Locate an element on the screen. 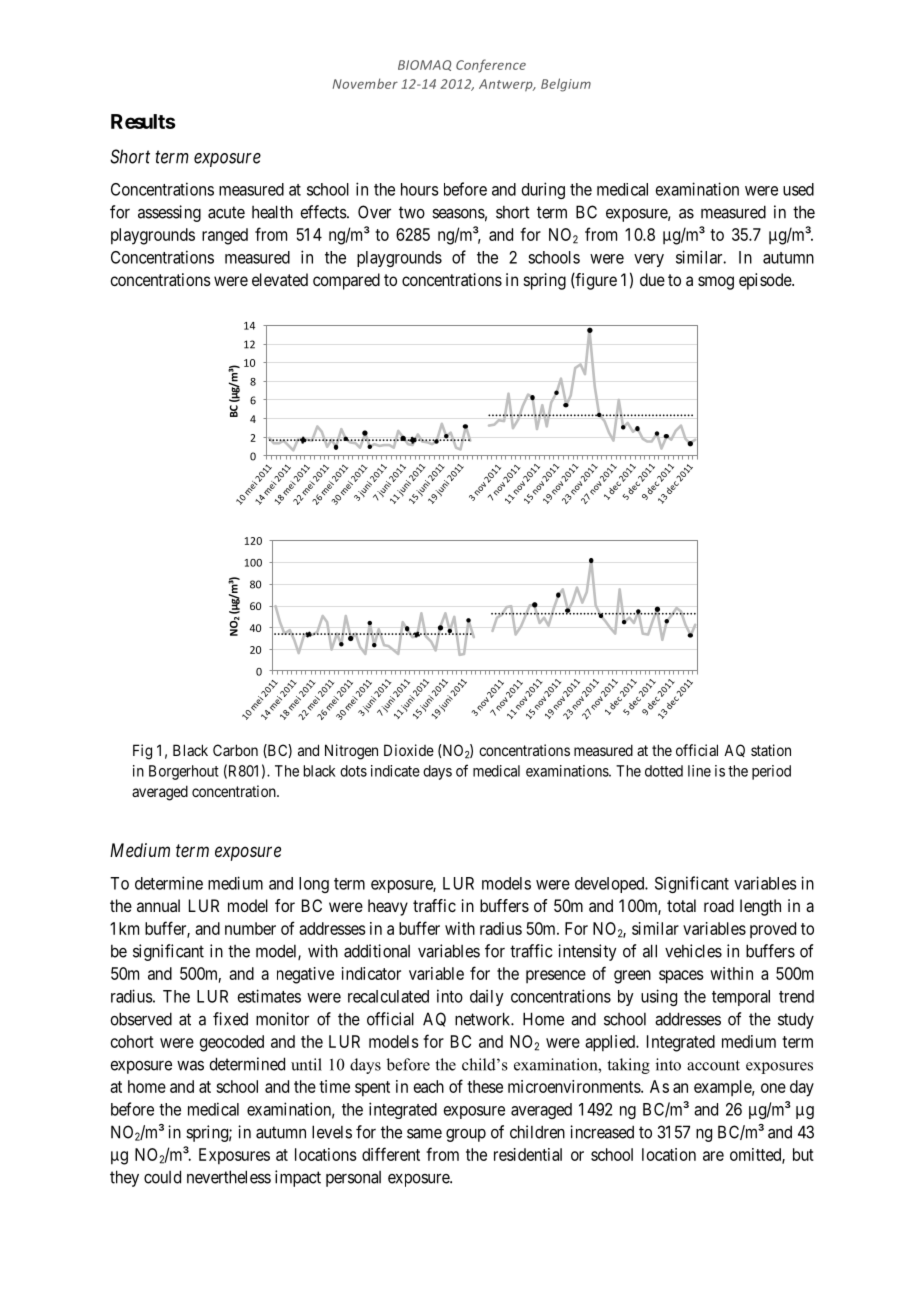 The image size is (924, 1308). Carbon is located at coordinates (235, 750).
